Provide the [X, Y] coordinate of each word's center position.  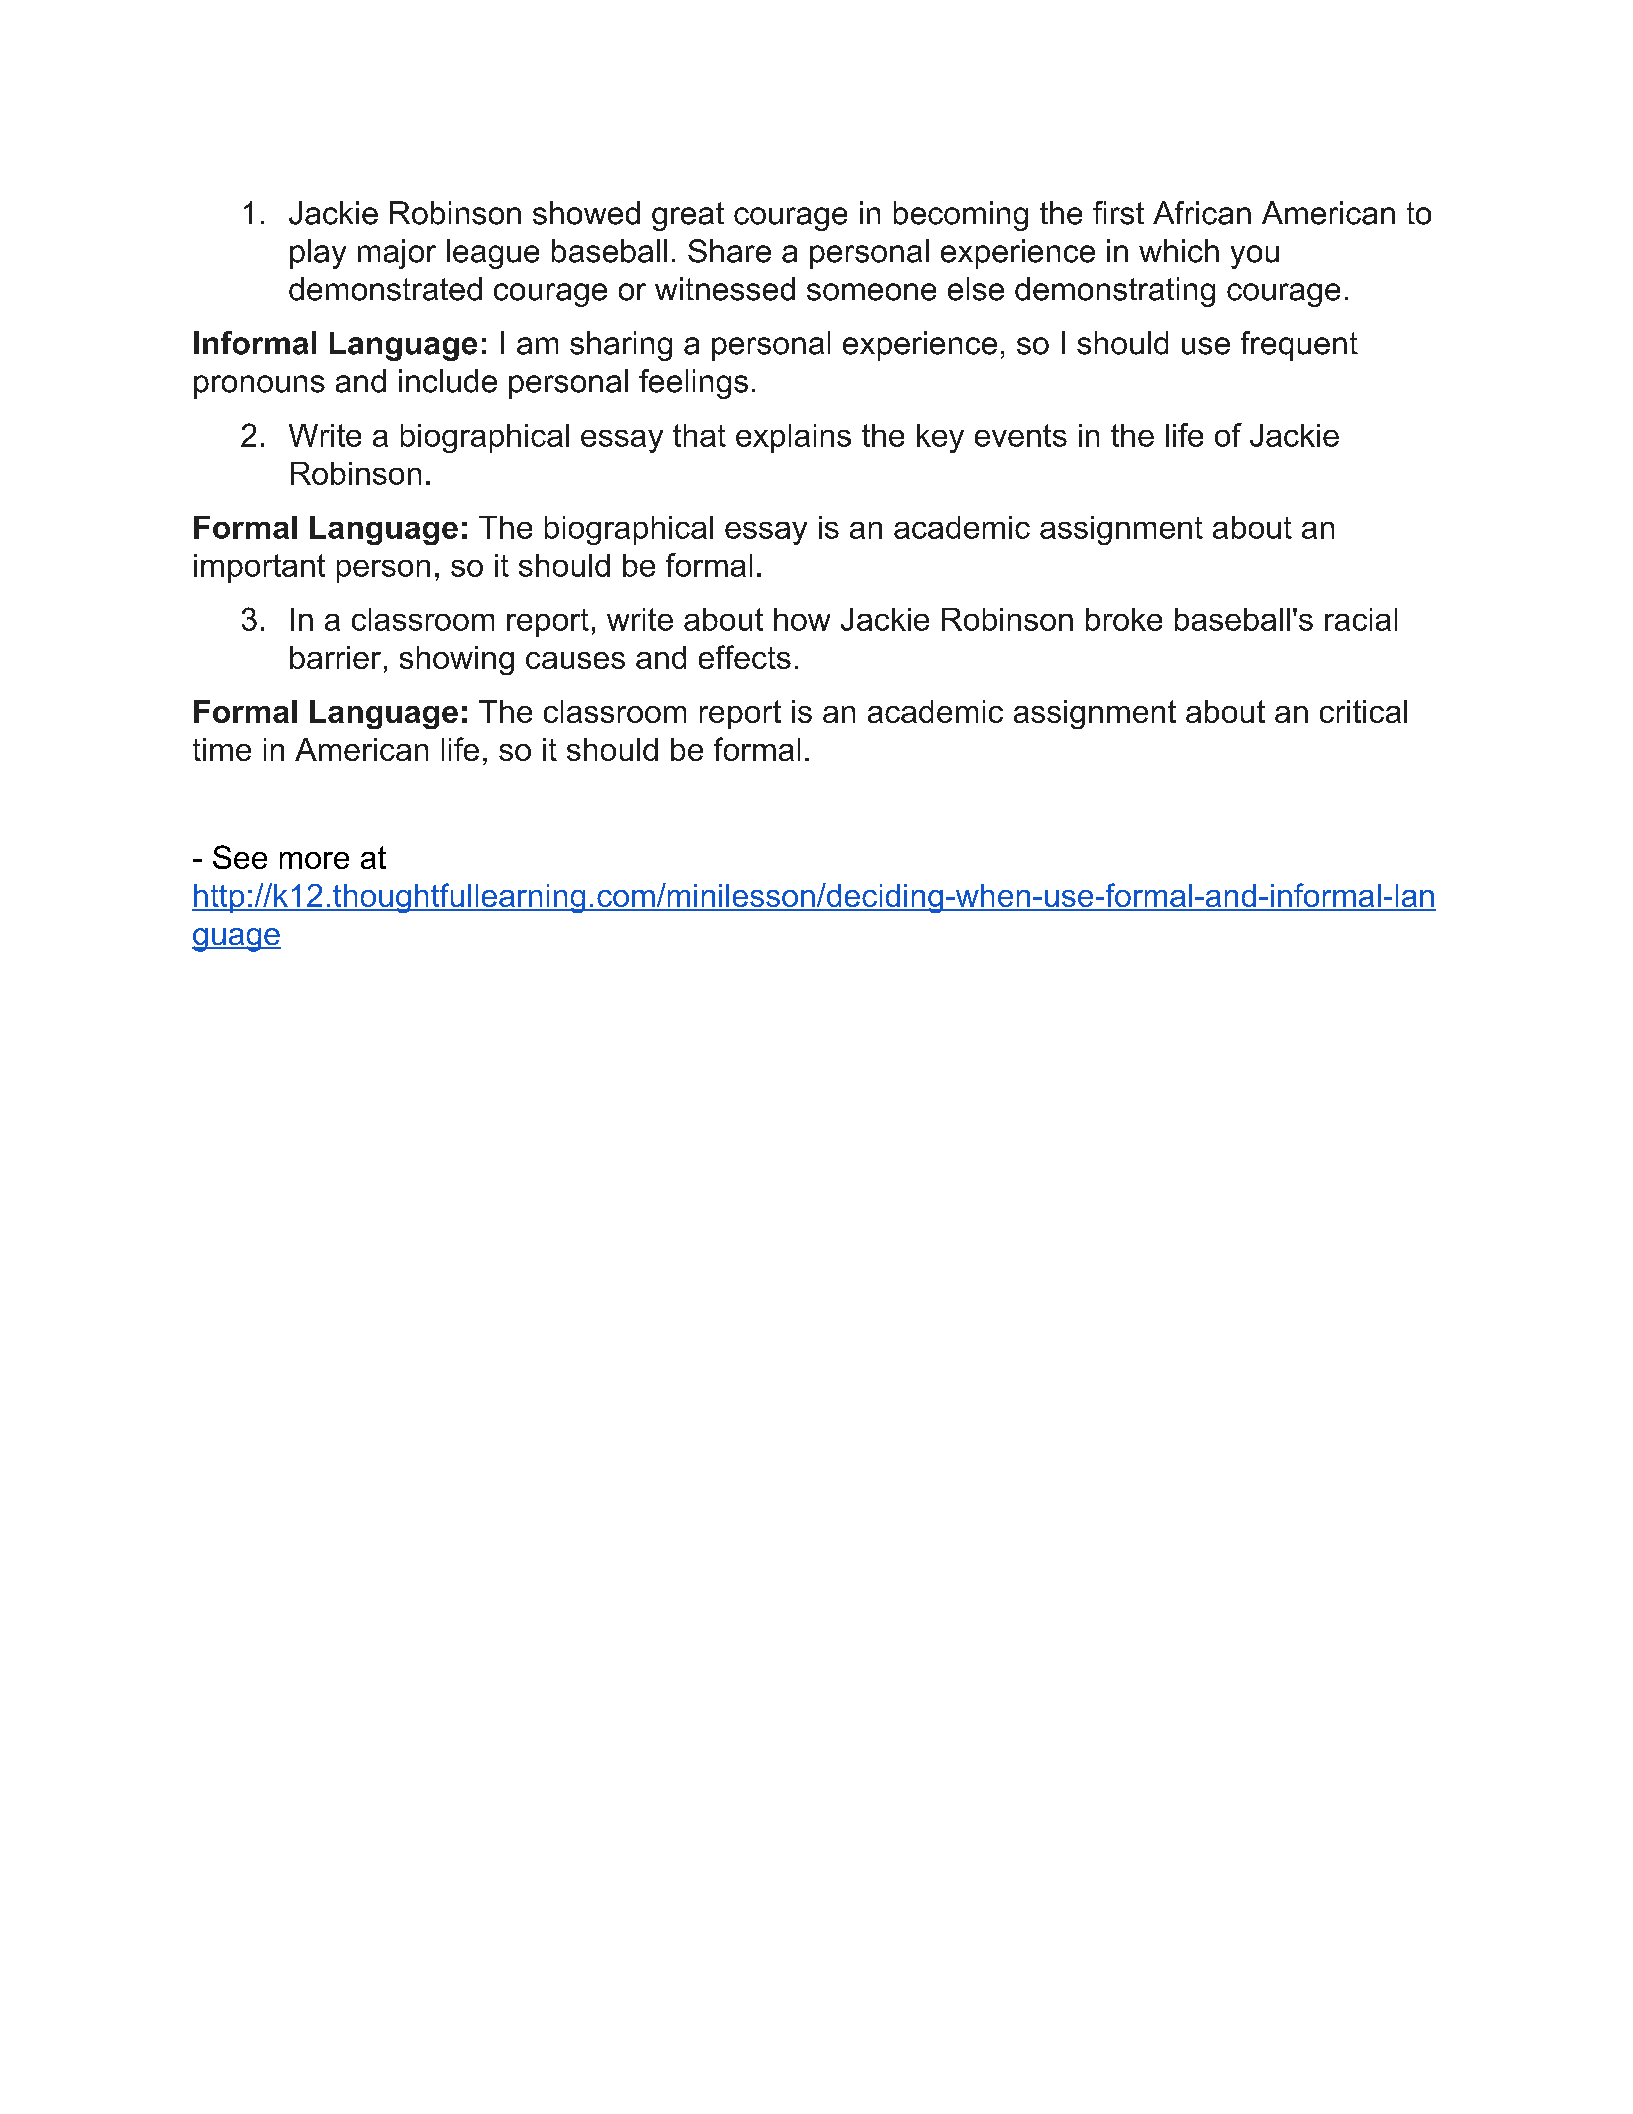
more [314, 860]
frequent [1299, 346]
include [448, 381]
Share [729, 251]
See [240, 857]
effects [745, 657]
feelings [693, 384]
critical [1363, 711]
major [397, 254]
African [1202, 213]
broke [1124, 619]
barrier [335, 657]
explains [793, 438]
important [259, 568]
